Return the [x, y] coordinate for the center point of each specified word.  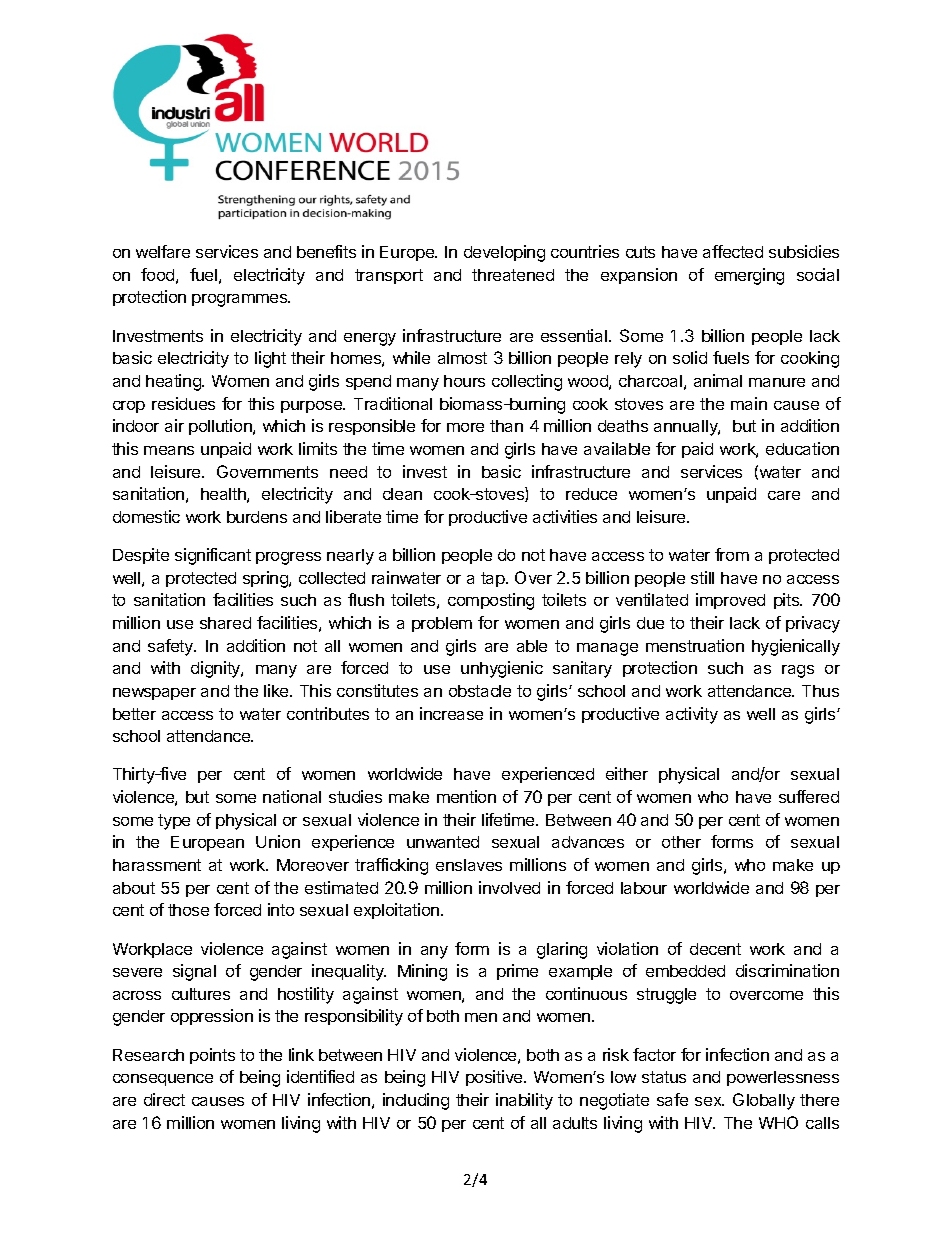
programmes [241, 300]
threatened [513, 275]
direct [164, 1099]
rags [798, 671]
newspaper [154, 694]
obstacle [480, 691]
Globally [764, 1101]
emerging [749, 276]
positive [495, 1078]
